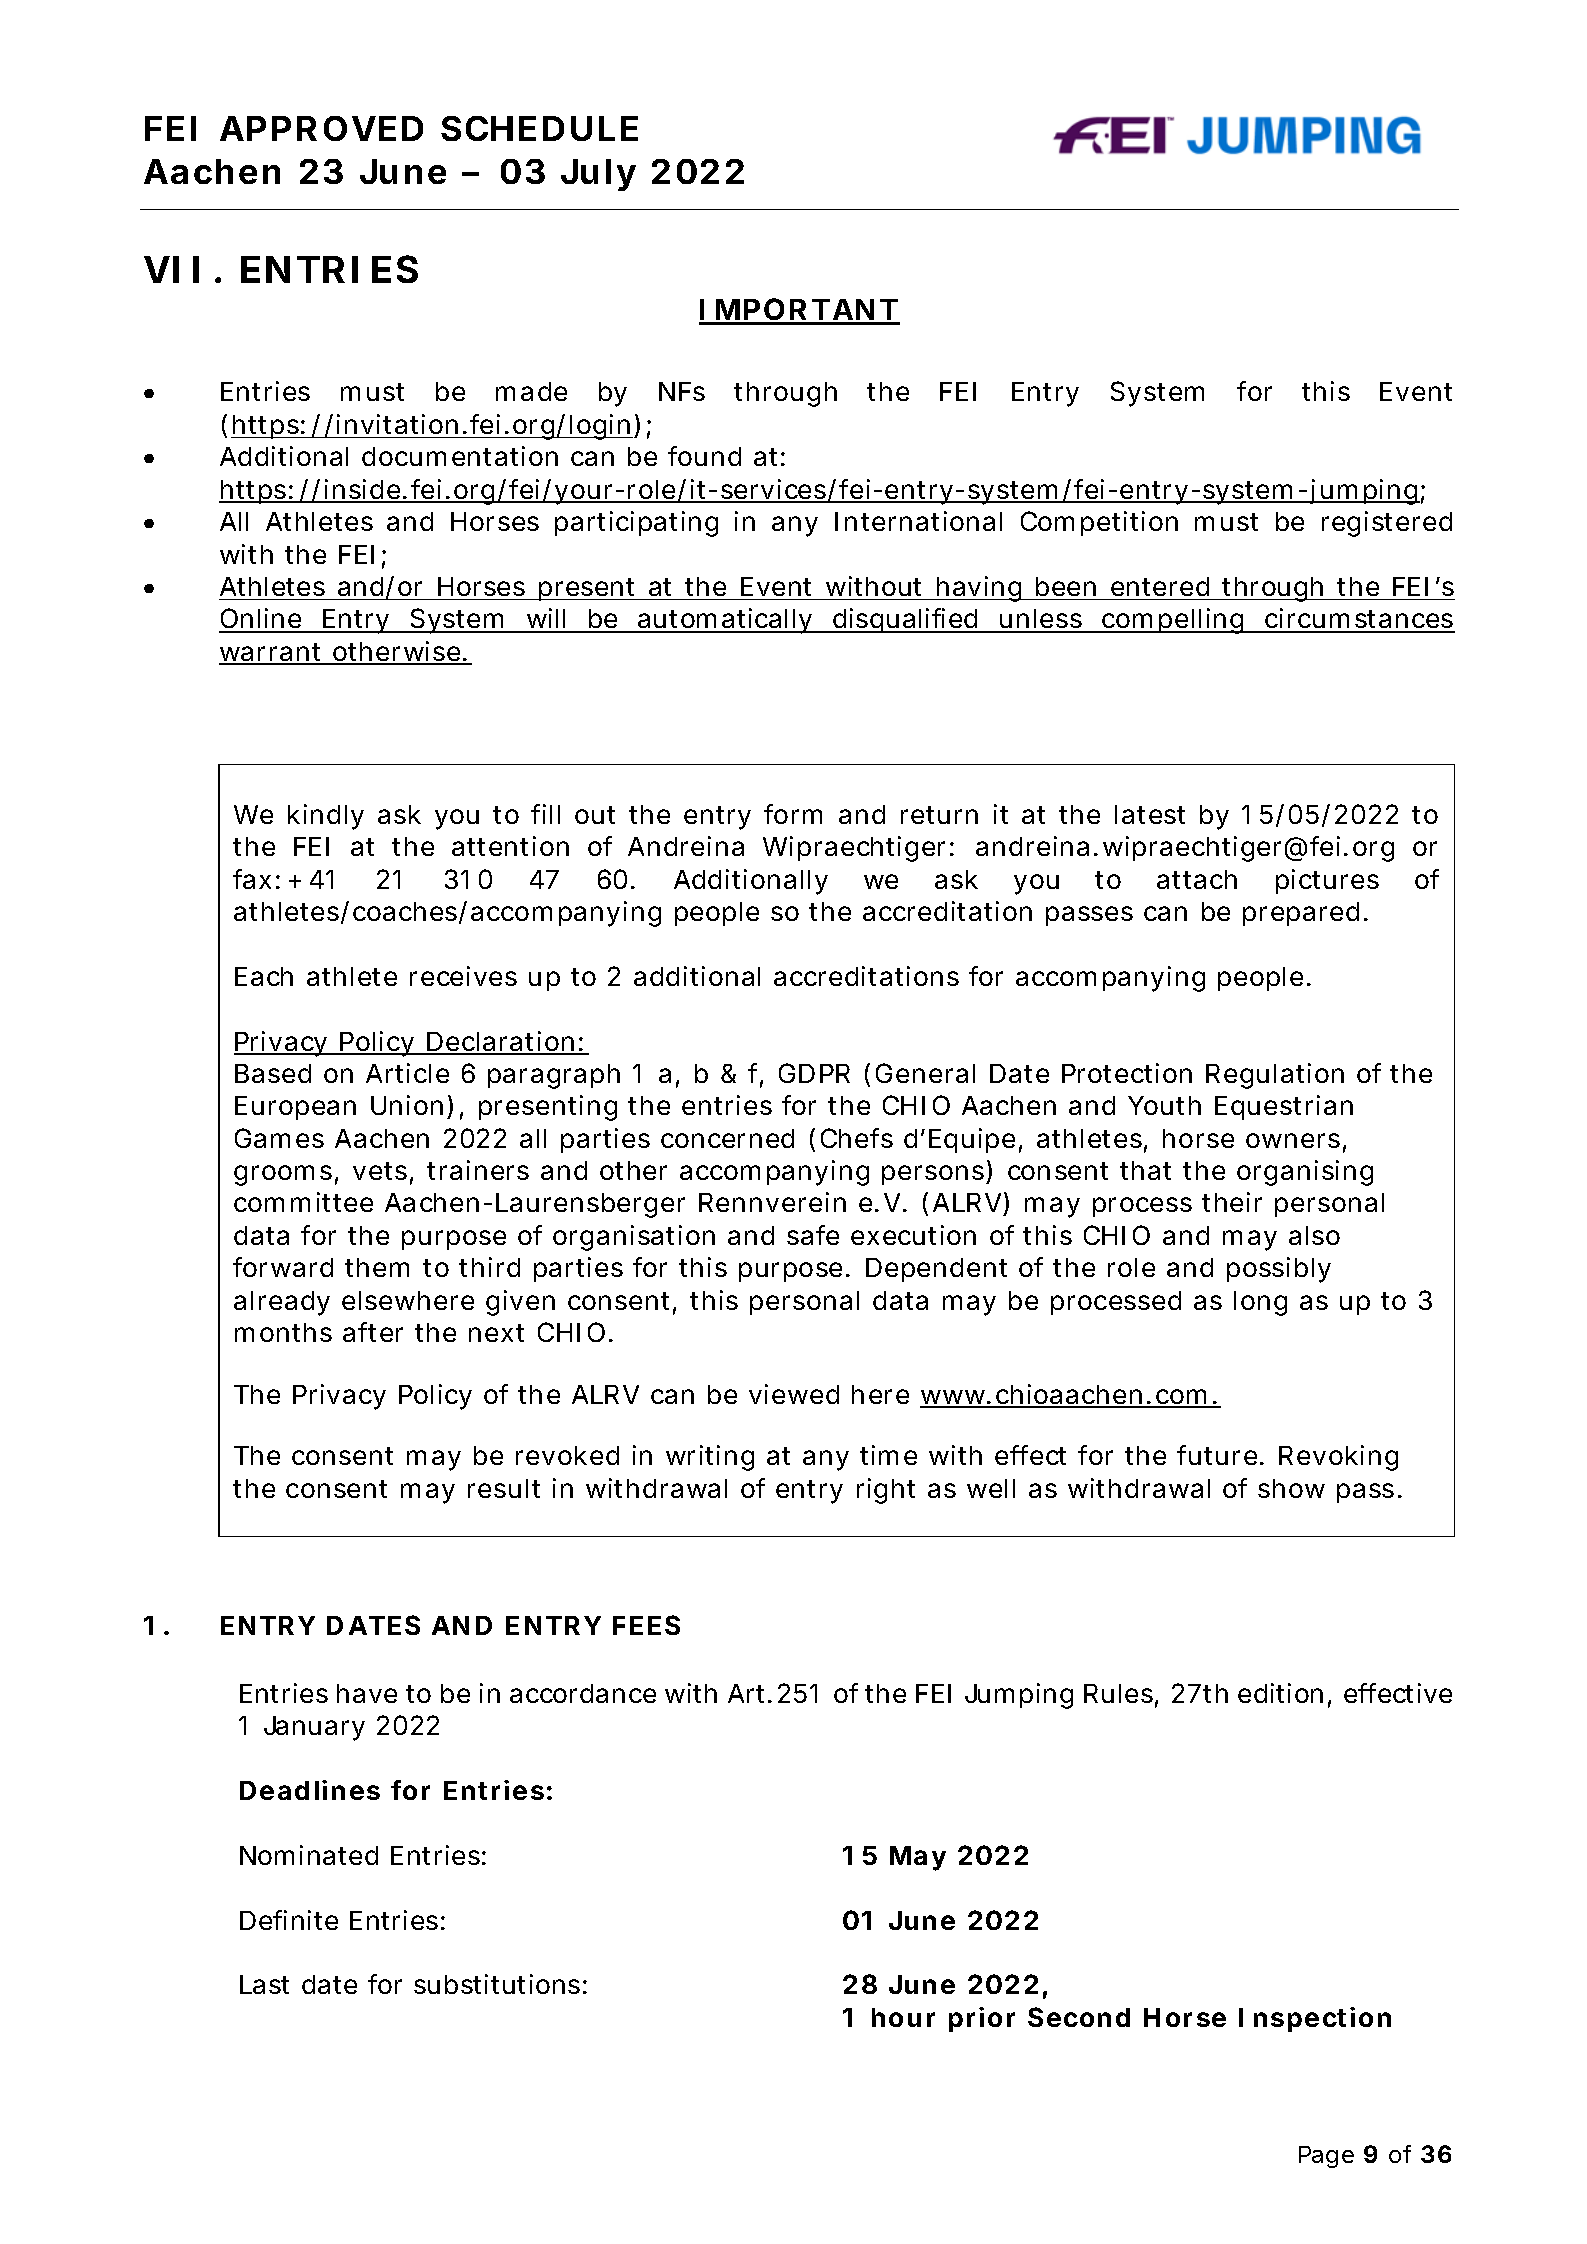 Image resolution: width=1587 pixels, height=2244 pixels. I want to click on found, so click(704, 456).
